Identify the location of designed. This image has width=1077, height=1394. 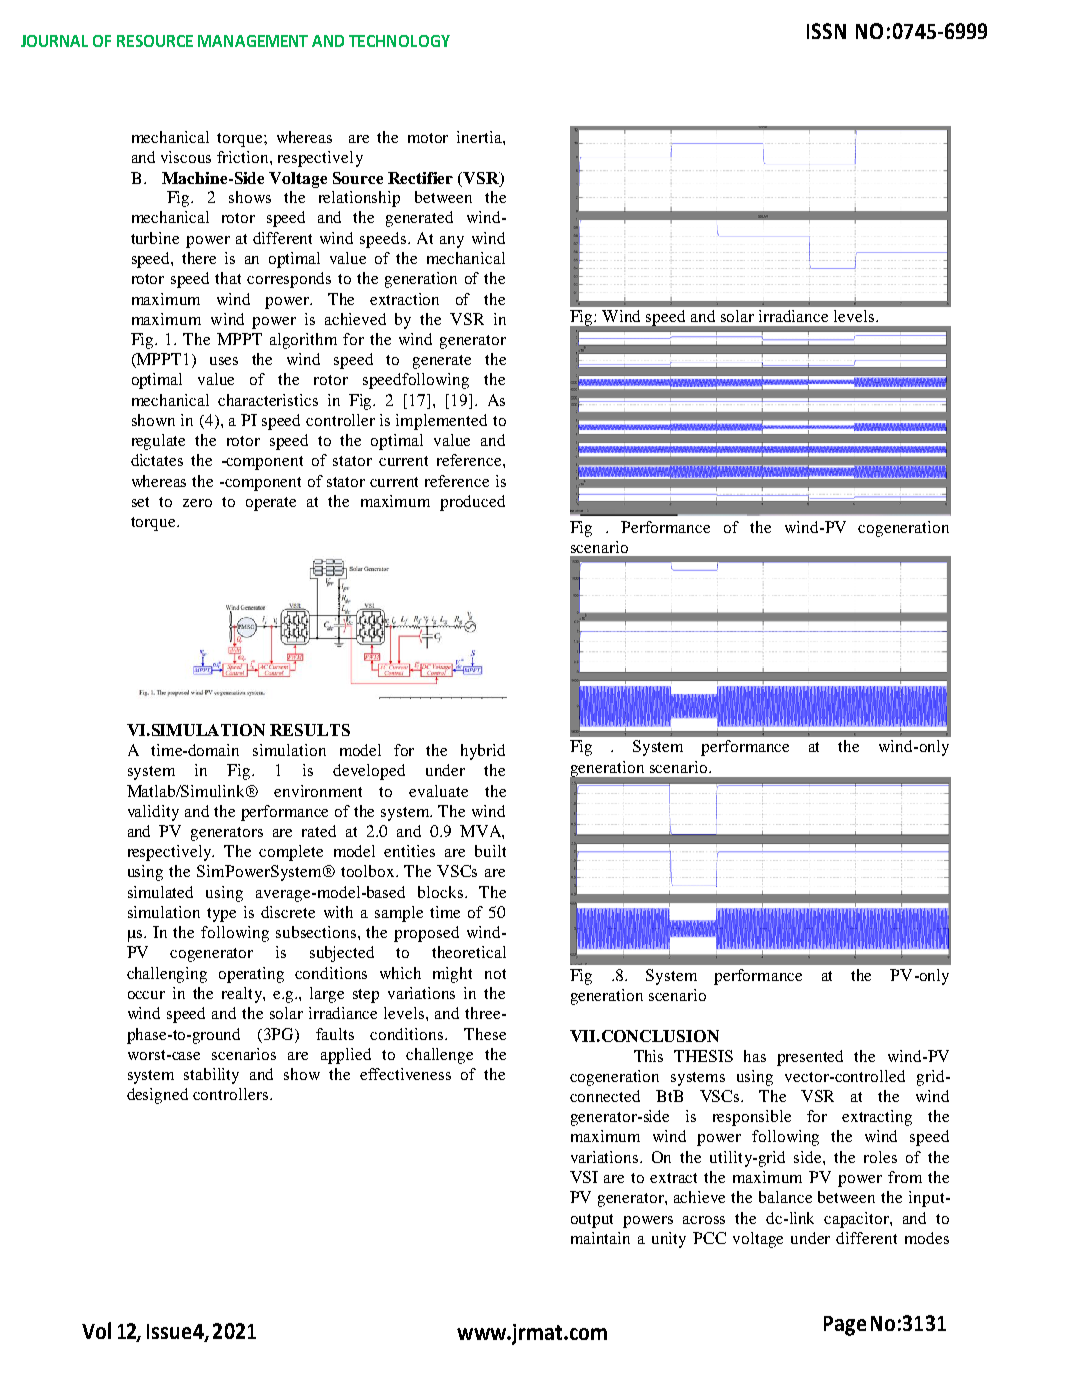
(157, 1096).
